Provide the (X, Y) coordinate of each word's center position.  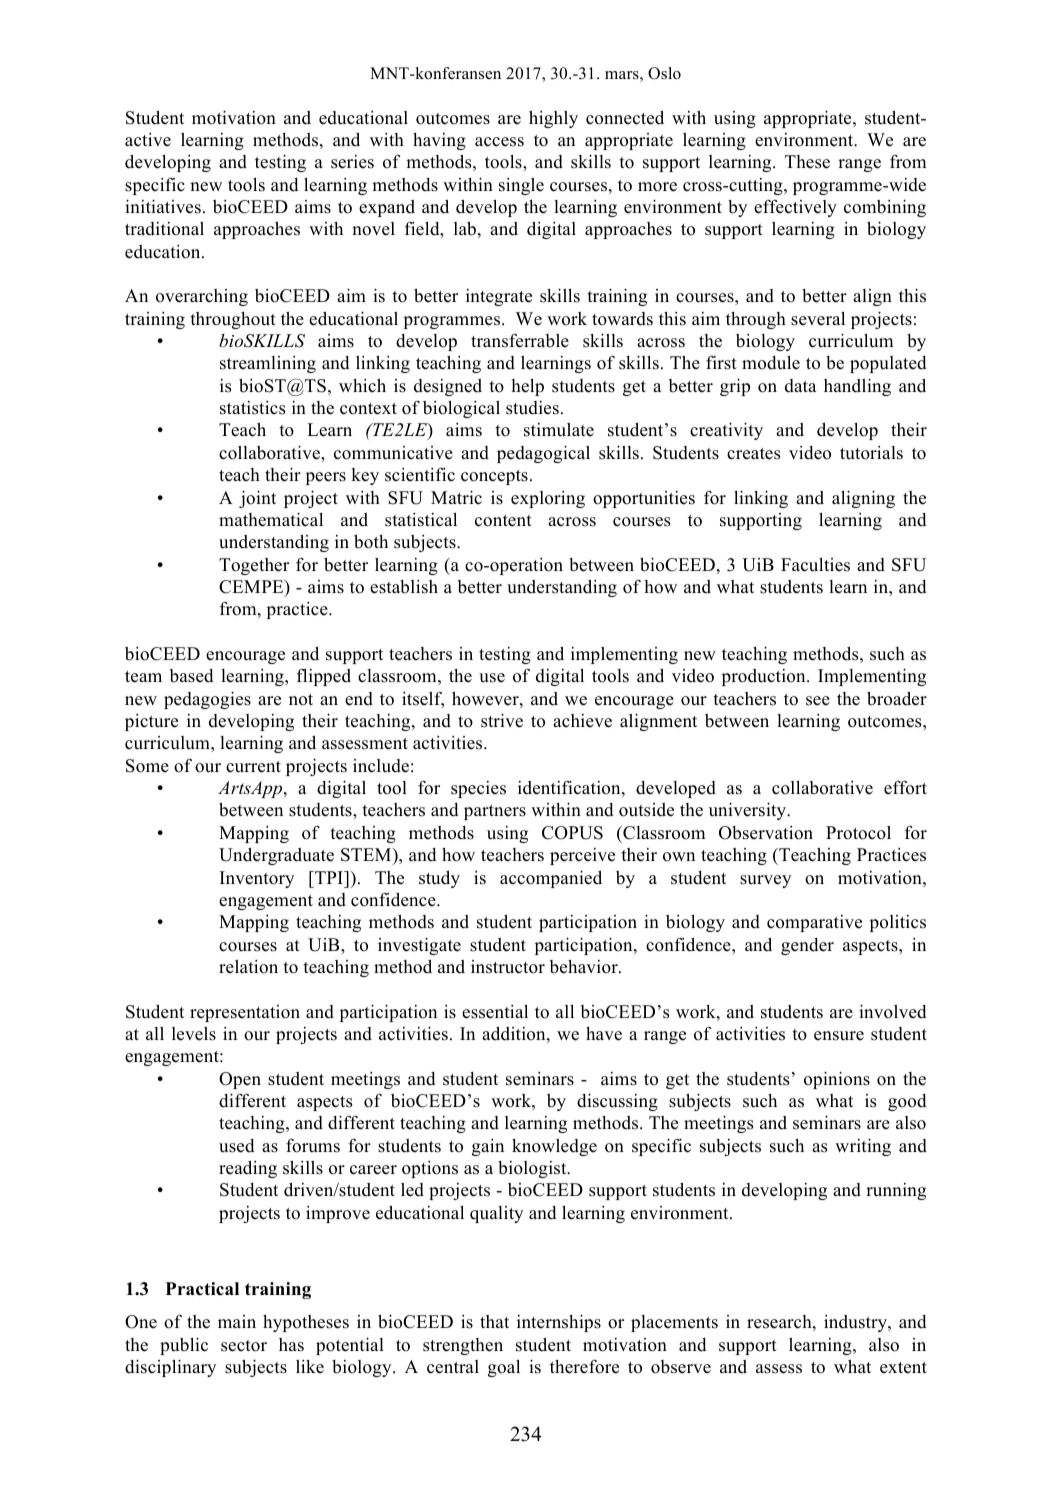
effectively (795, 208)
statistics (253, 408)
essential (495, 1012)
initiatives (163, 206)
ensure (839, 1036)
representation (245, 1013)
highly (553, 119)
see (818, 701)
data (801, 386)
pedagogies (207, 700)
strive (502, 720)
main (237, 1321)
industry (856, 1323)
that (494, 1321)
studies (532, 408)
